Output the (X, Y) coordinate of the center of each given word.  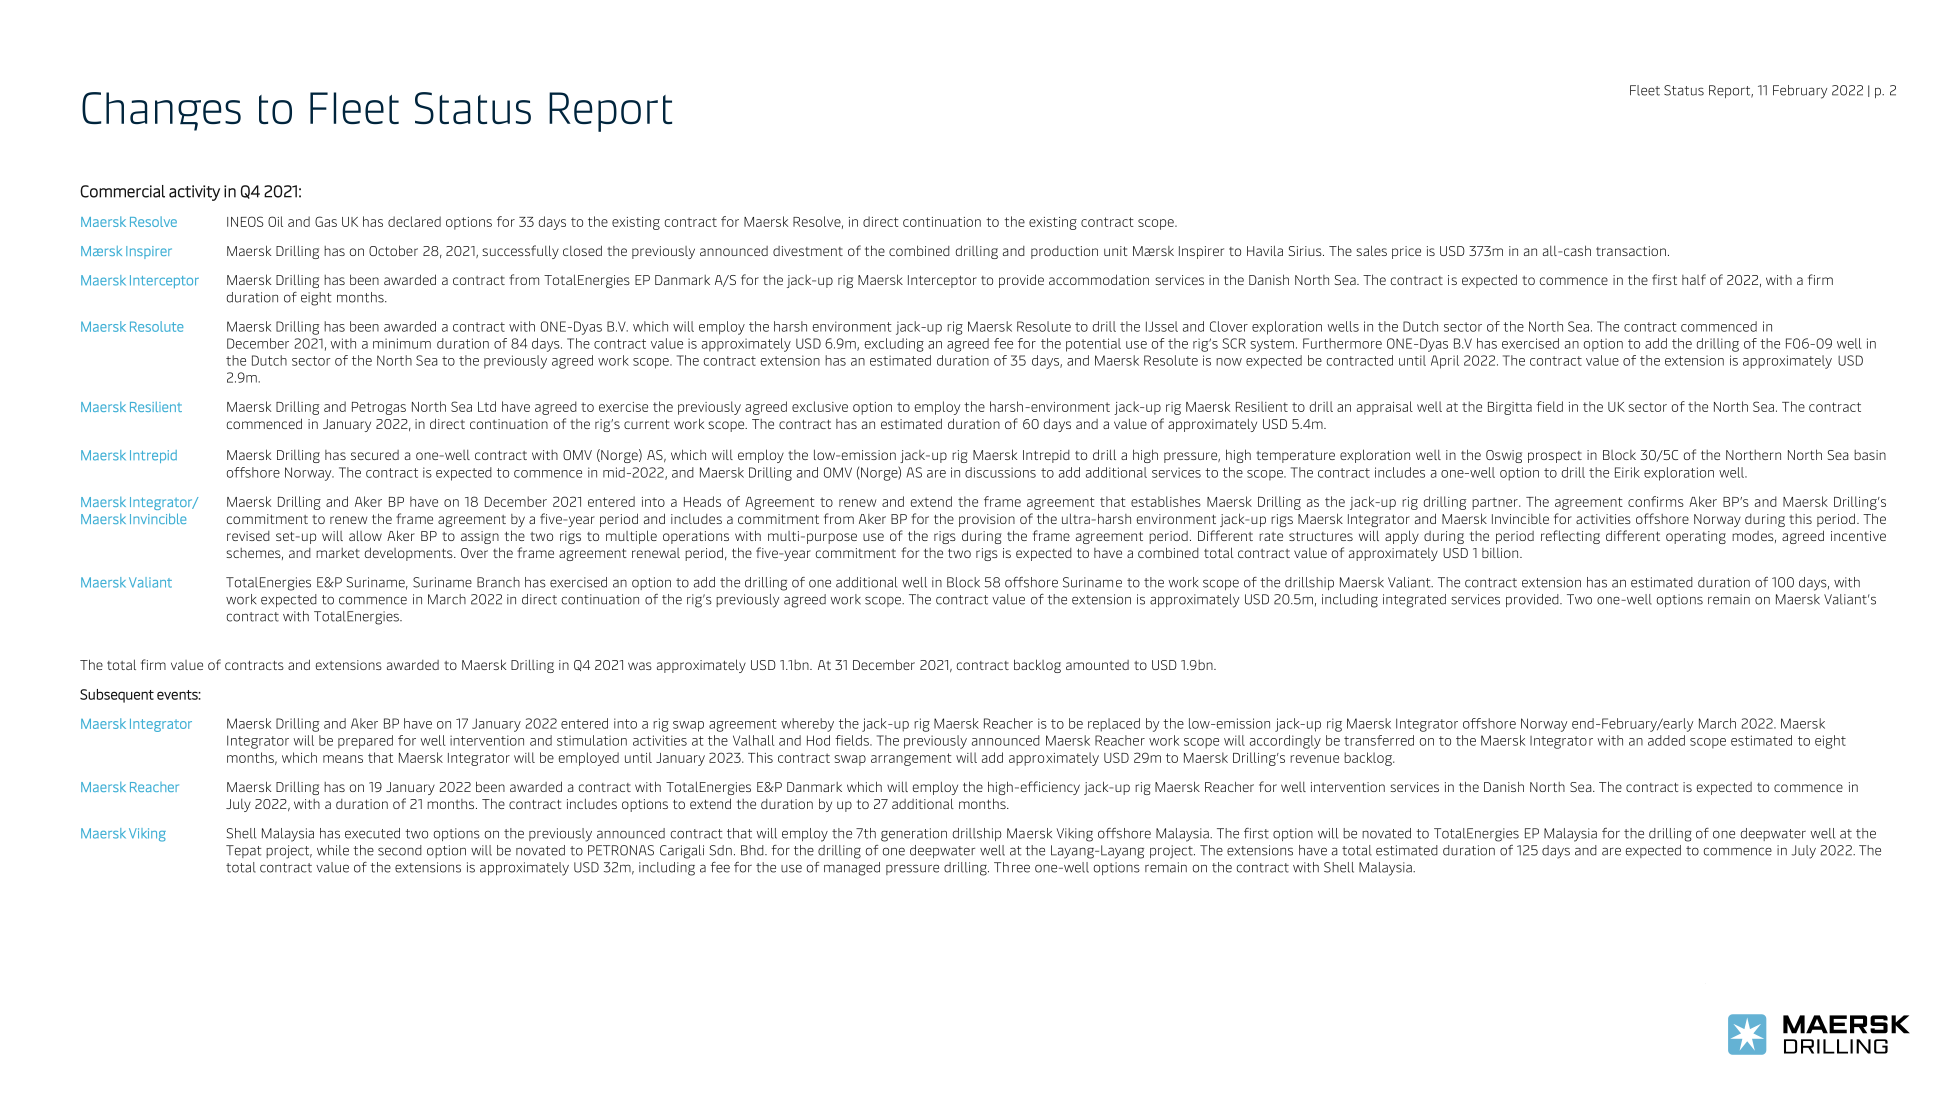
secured (375, 455)
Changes (161, 111)
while (333, 850)
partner (1496, 503)
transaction (1631, 251)
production (1064, 252)
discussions (1000, 472)
